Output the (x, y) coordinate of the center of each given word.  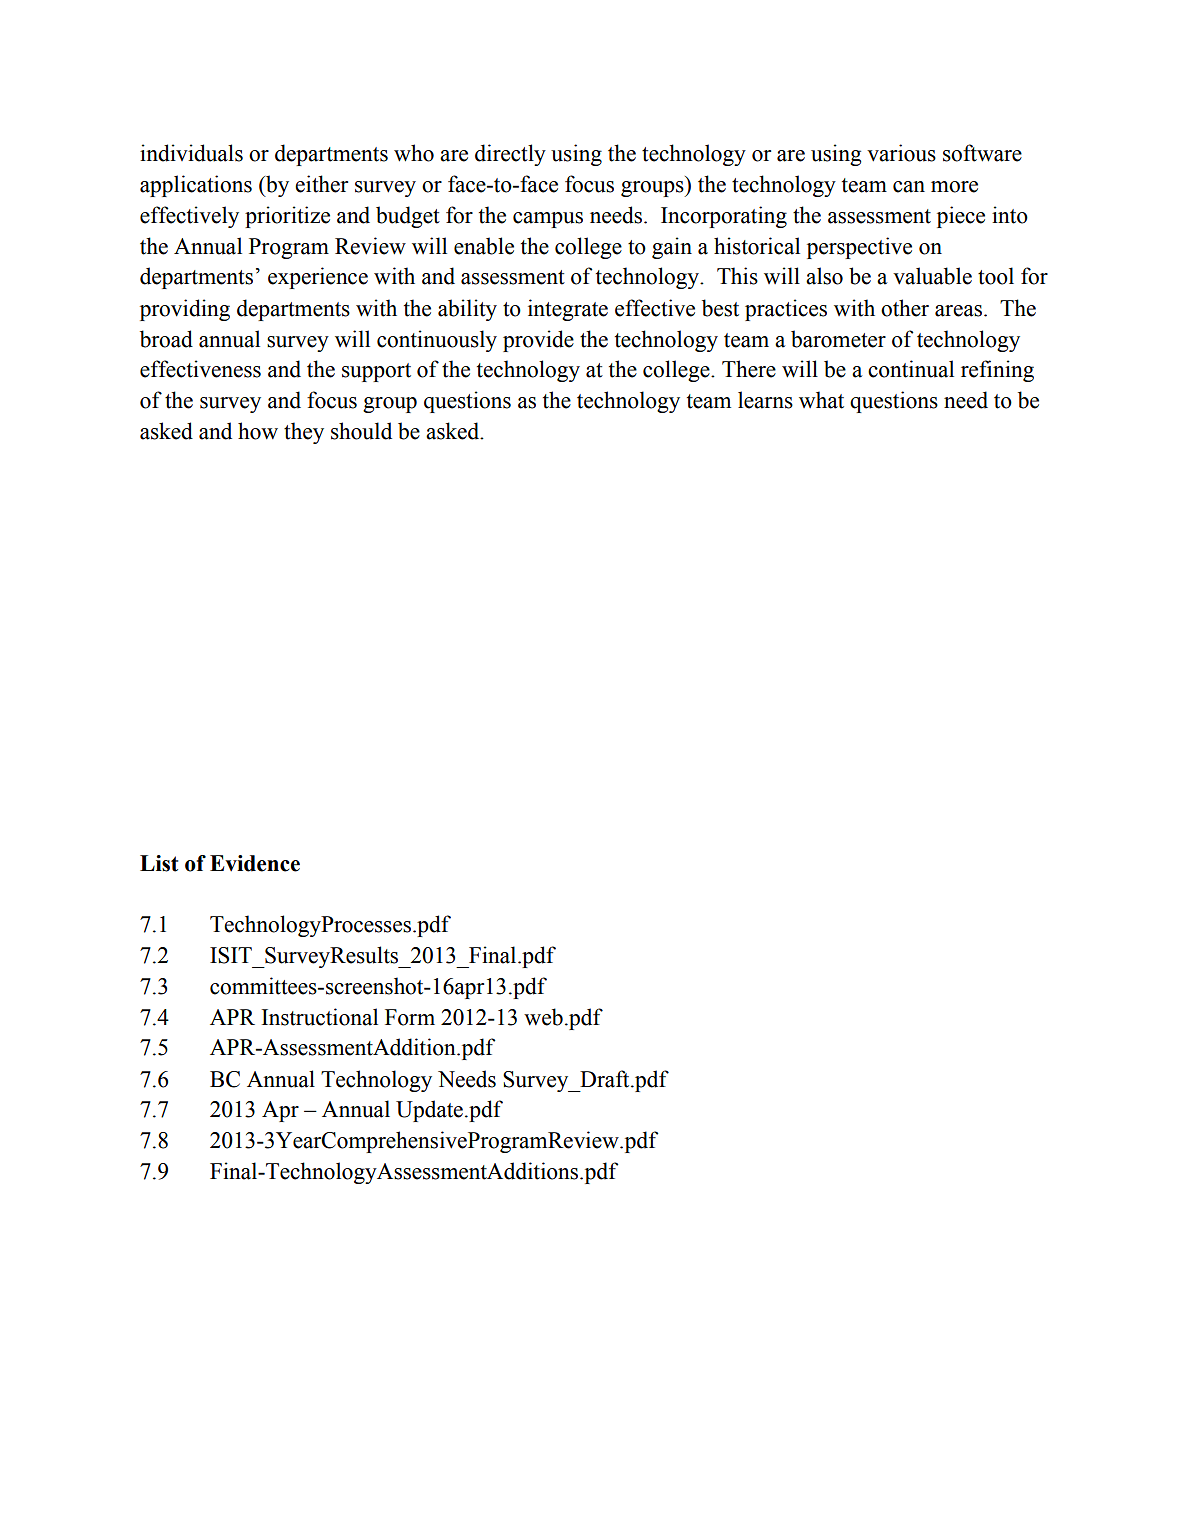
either (321, 184)
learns (765, 400)
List (159, 863)
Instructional (320, 1017)
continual (911, 369)
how (258, 431)
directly (510, 155)
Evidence (255, 863)
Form (410, 1017)
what (821, 400)
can (909, 187)
